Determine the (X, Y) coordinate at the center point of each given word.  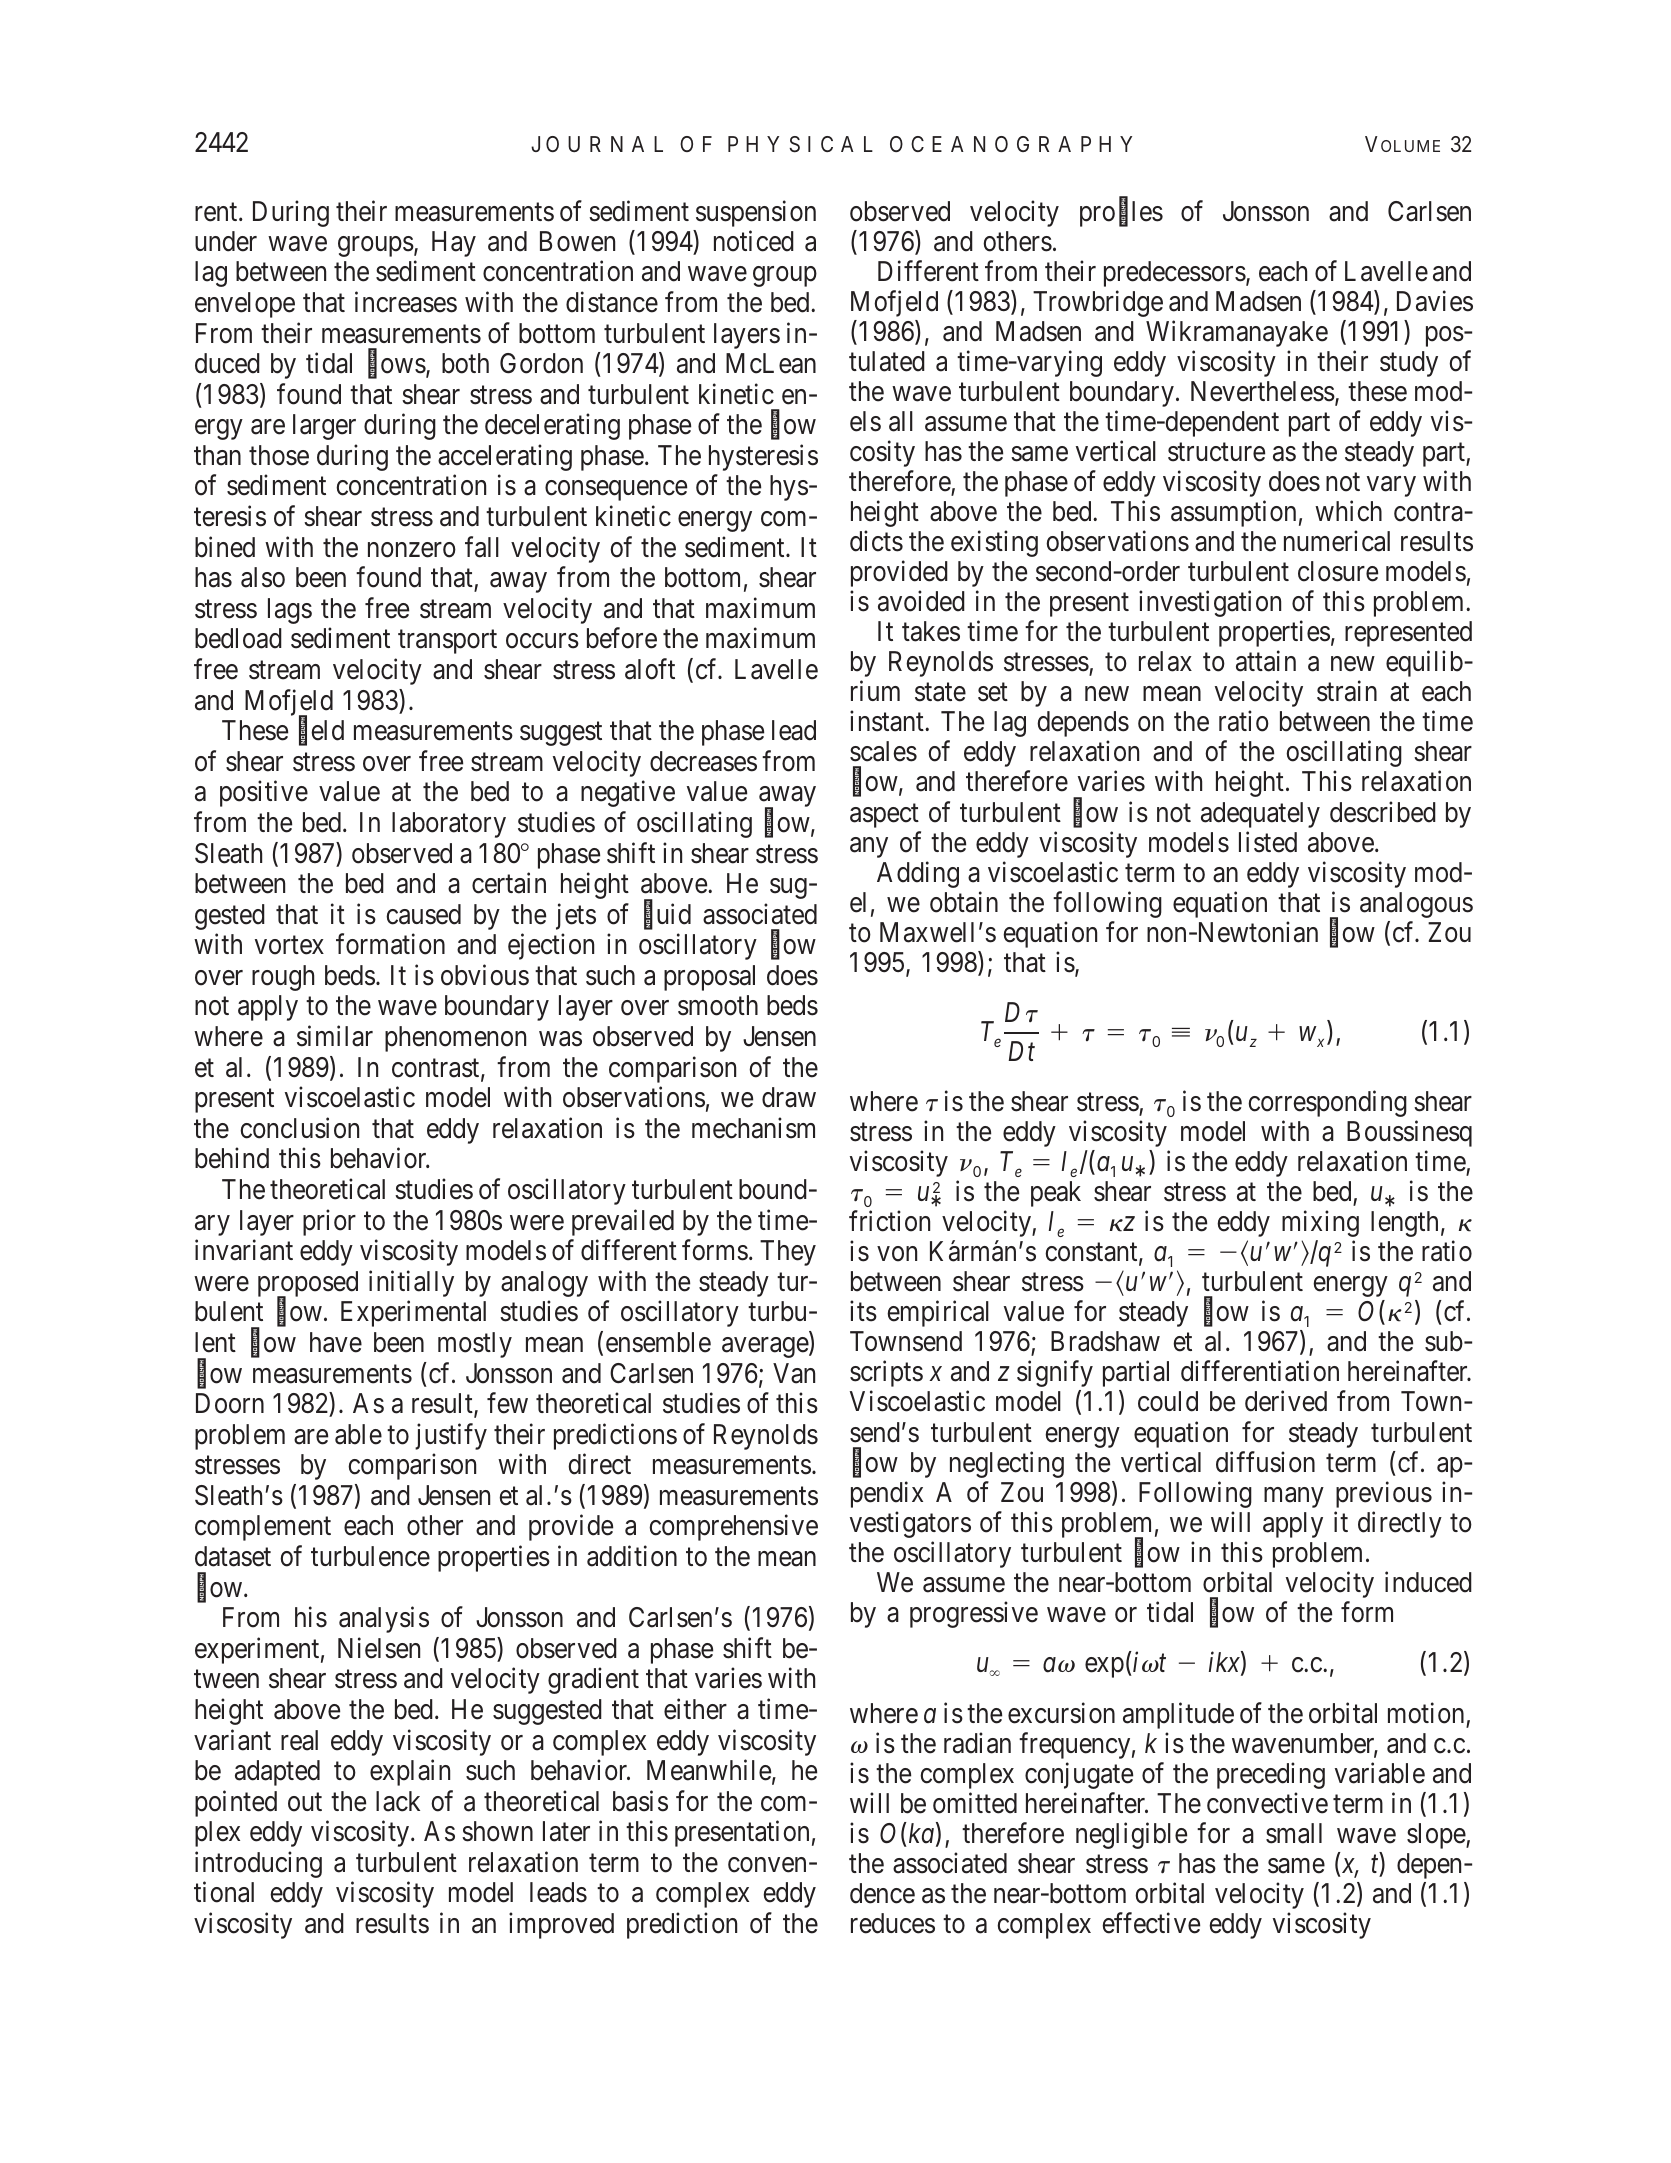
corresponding (1327, 1103)
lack (398, 1801)
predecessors (1175, 274)
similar (335, 1036)
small (1294, 1833)
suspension (756, 213)
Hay (454, 244)
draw (789, 1097)
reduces (893, 1923)
